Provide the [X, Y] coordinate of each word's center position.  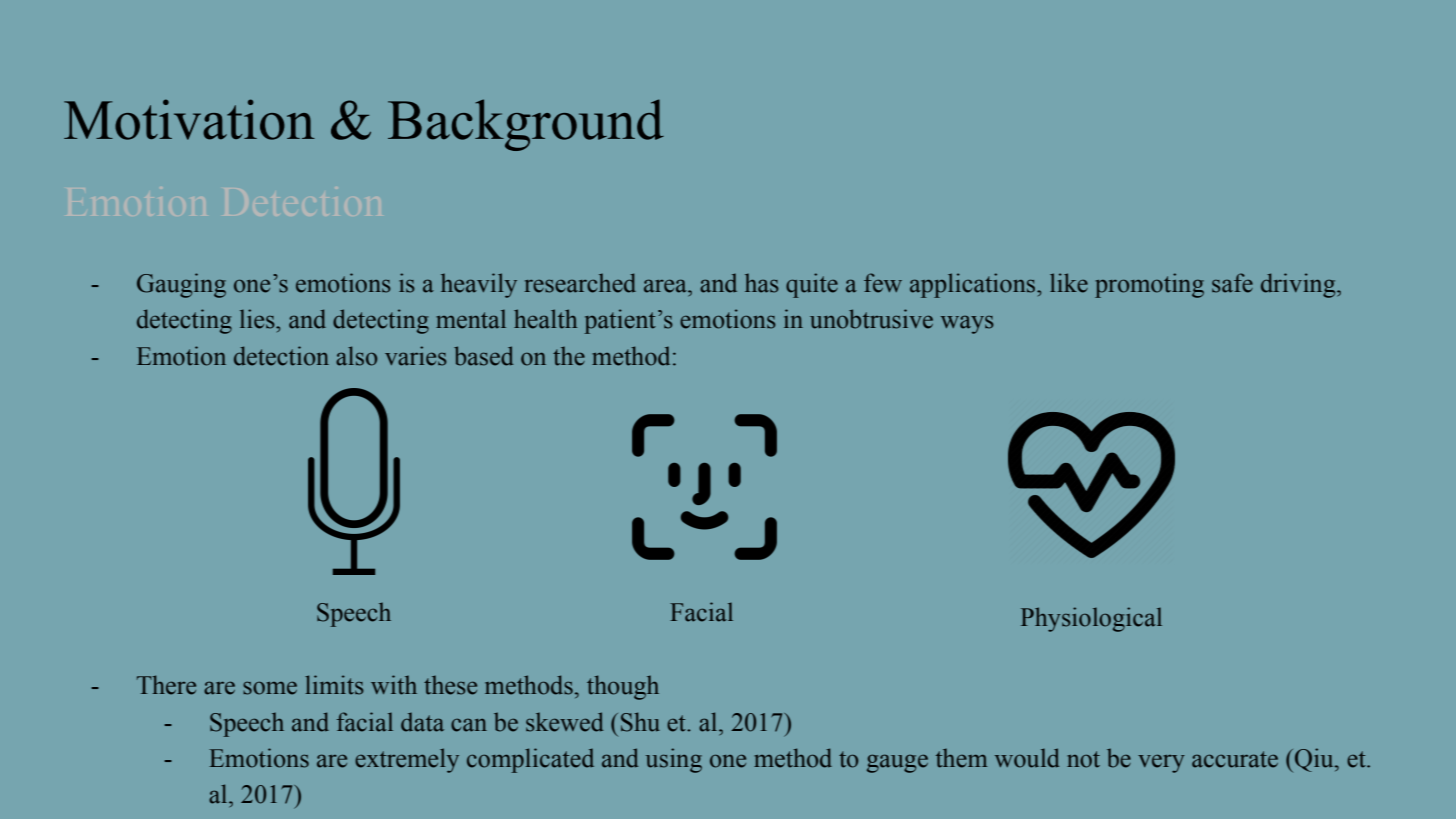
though [623, 687]
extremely [407, 760]
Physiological [1091, 619]
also [356, 356]
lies [258, 319]
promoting [1149, 285]
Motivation [189, 119]
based [483, 356]
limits [334, 685]
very [1161, 763]
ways [967, 324]
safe [1232, 283]
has [762, 283]
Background [526, 125]
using [674, 760]
